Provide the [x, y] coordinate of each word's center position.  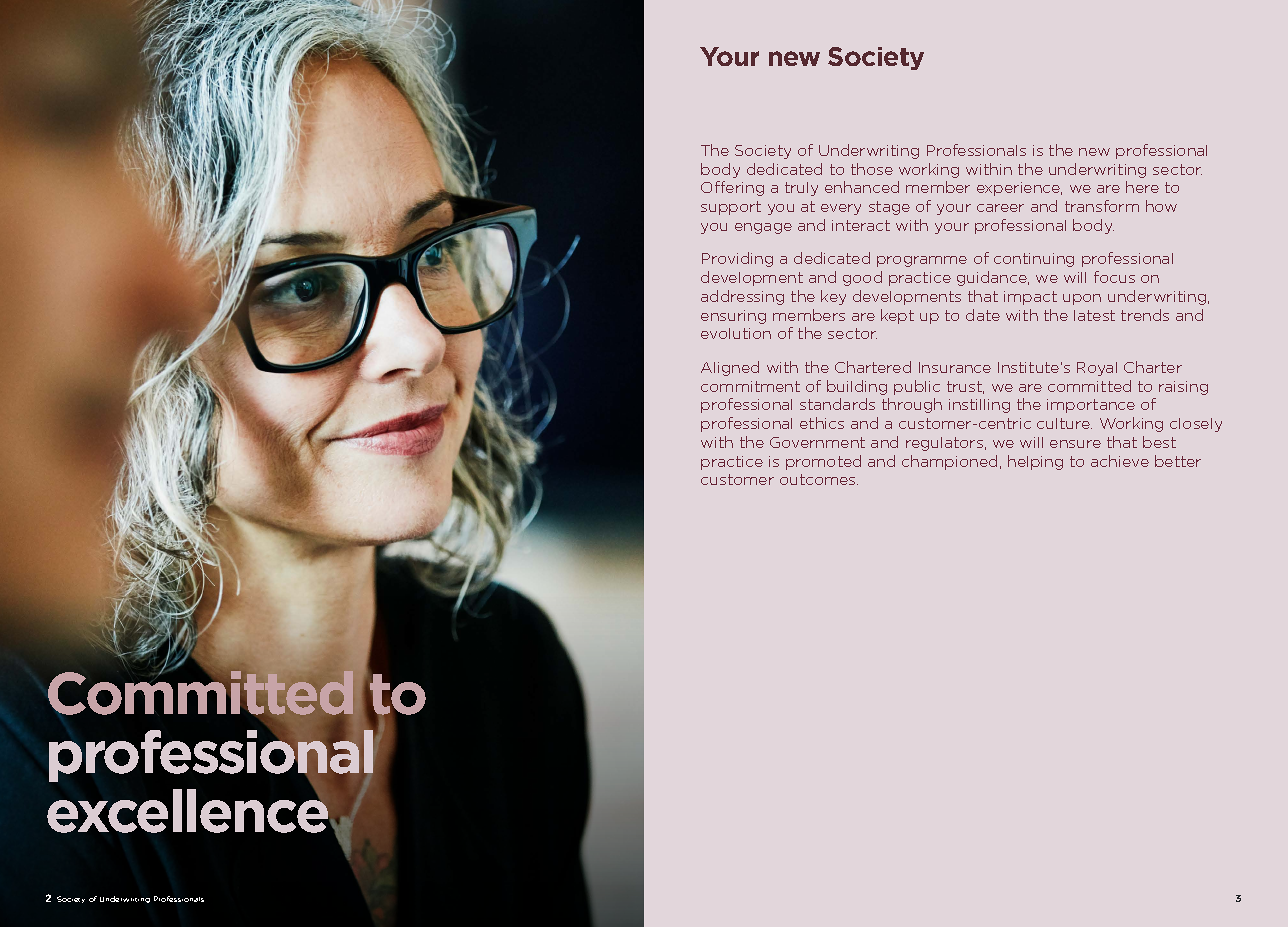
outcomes [819, 479]
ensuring [733, 317]
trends [1145, 315]
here [1142, 187]
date [983, 315]
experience [1019, 189]
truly [801, 189]
